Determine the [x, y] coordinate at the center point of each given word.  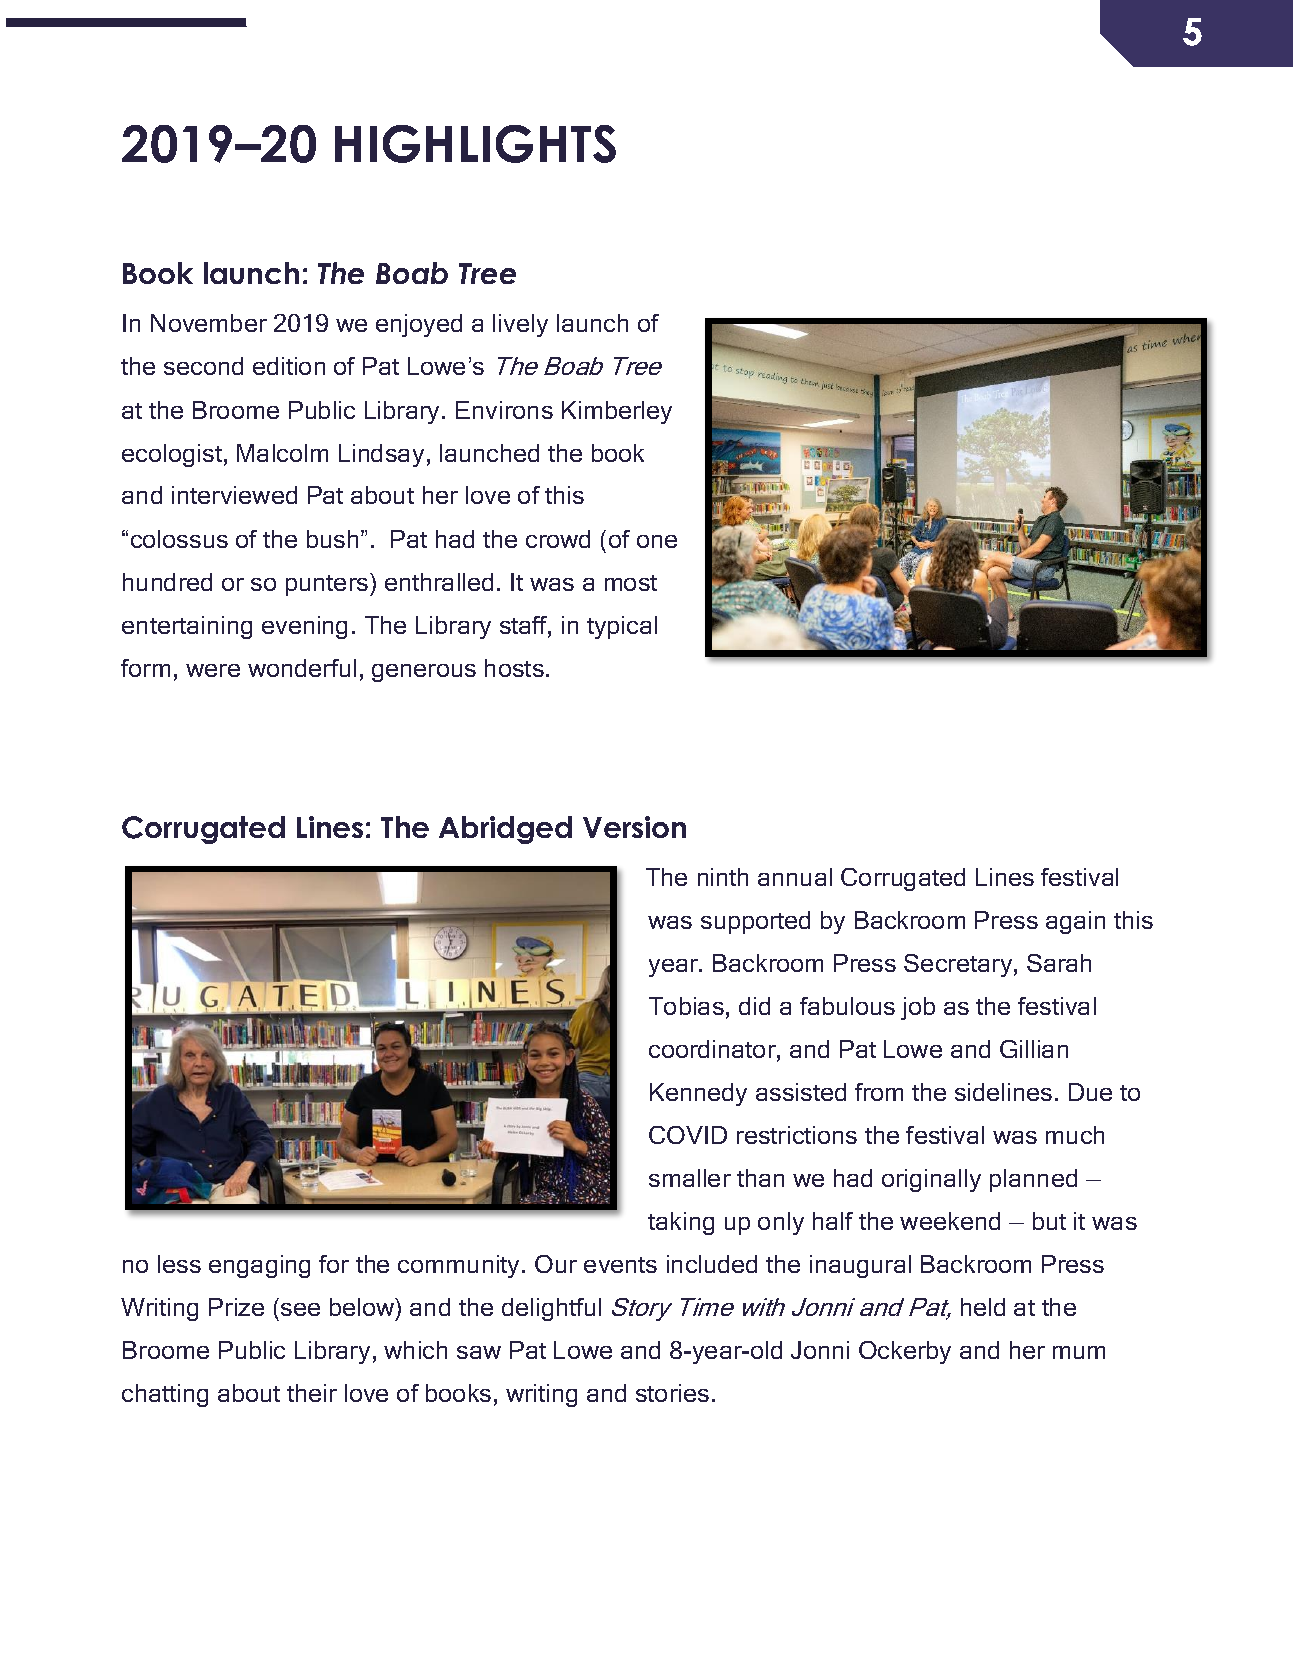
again [1075, 922]
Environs [504, 410]
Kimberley [617, 412]
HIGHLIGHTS [475, 144]
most [631, 583]
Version [634, 827]
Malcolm [282, 453]
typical [622, 627]
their [312, 1393]
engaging [259, 1266]
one [657, 541]
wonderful [302, 668]
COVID [688, 1135]
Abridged [505, 830]
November [209, 323]
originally [931, 1180]
